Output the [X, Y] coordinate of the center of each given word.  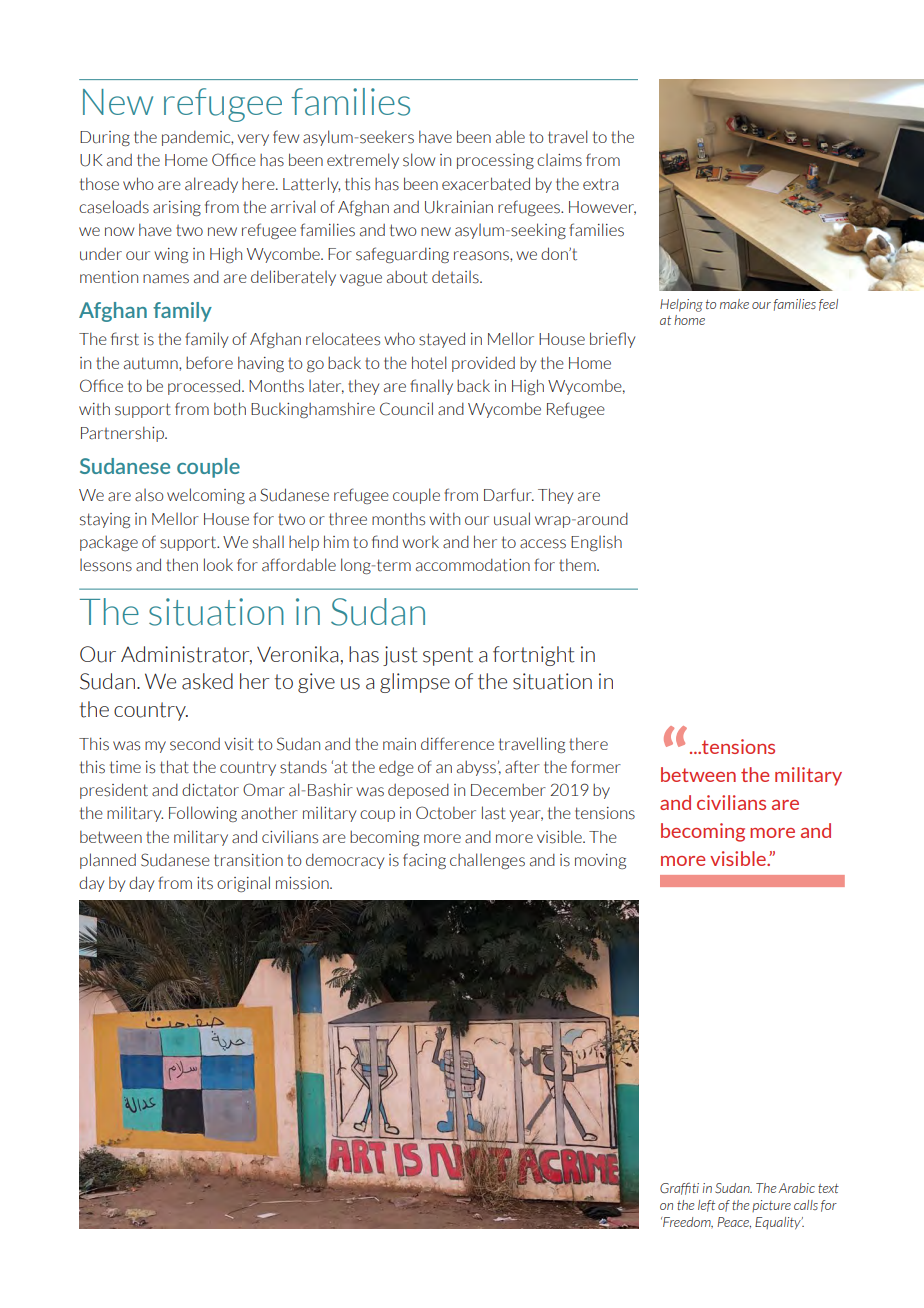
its [205, 883]
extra [601, 185]
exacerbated [486, 184]
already [211, 185]
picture [771, 1206]
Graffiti [679, 1189]
